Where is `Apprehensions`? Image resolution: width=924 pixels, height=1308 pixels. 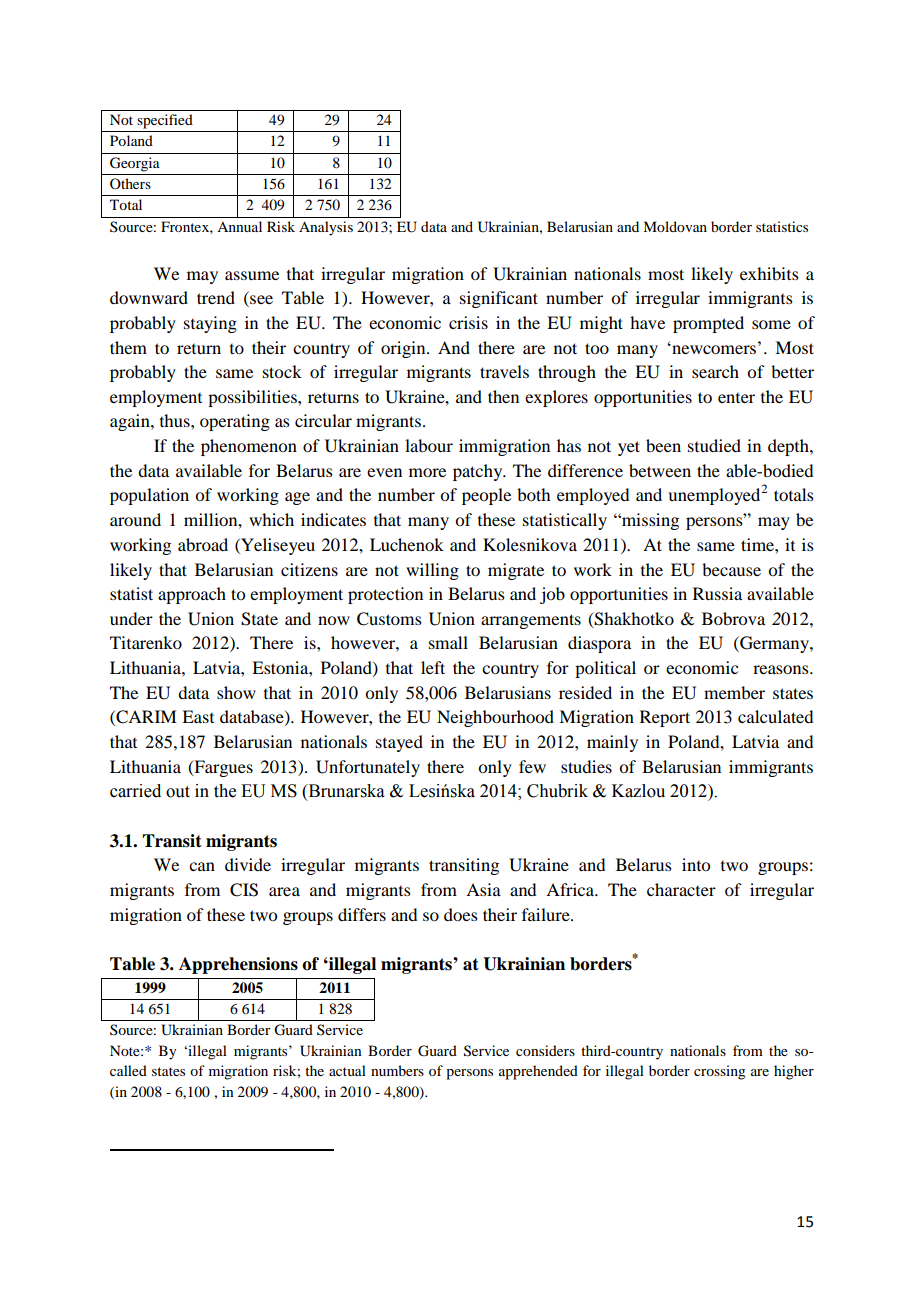 Apprehensions is located at coordinates (238, 965).
